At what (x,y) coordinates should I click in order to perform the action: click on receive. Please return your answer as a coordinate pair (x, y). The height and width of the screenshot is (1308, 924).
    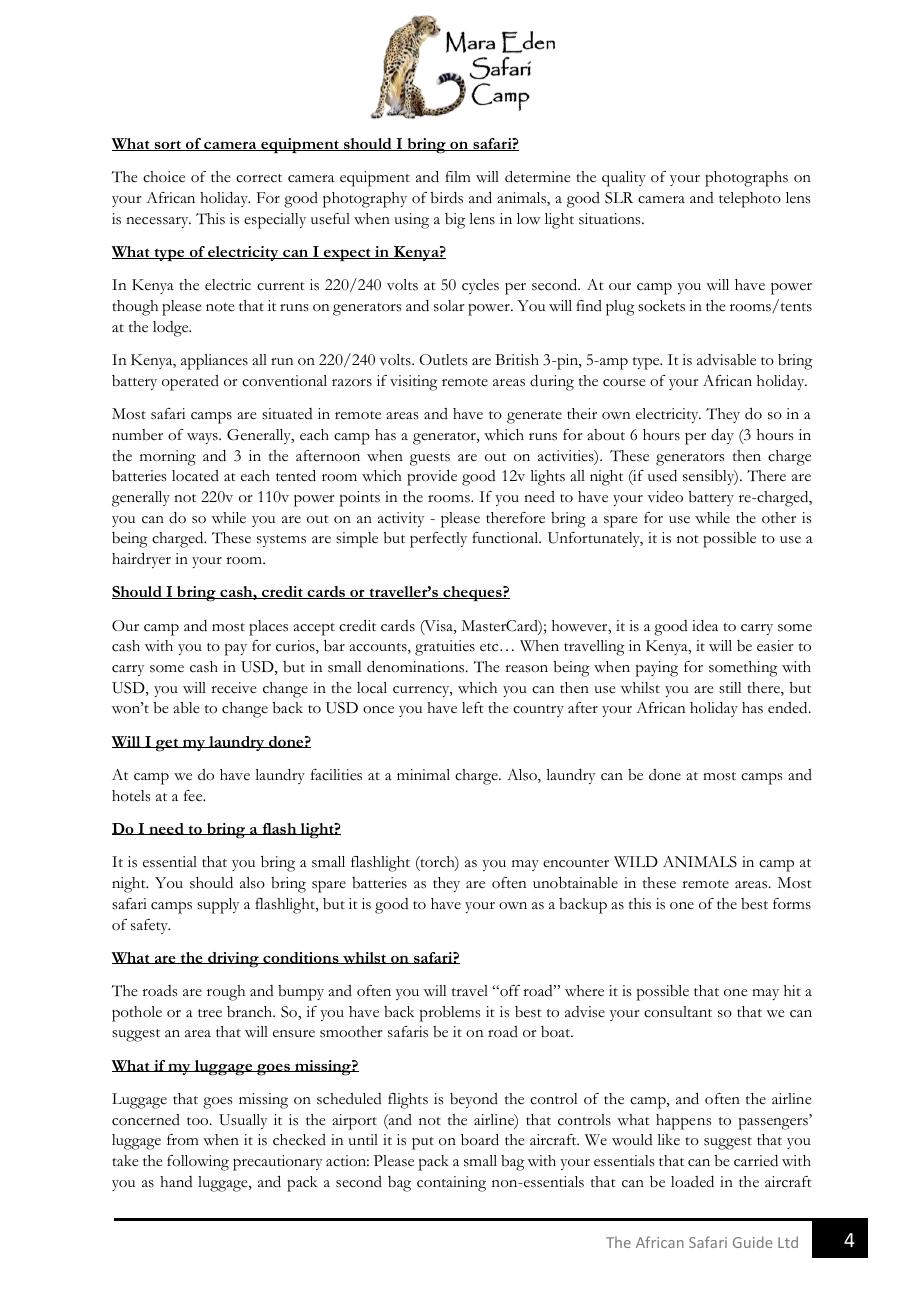
    Looking at the image, I should click on (234, 688).
